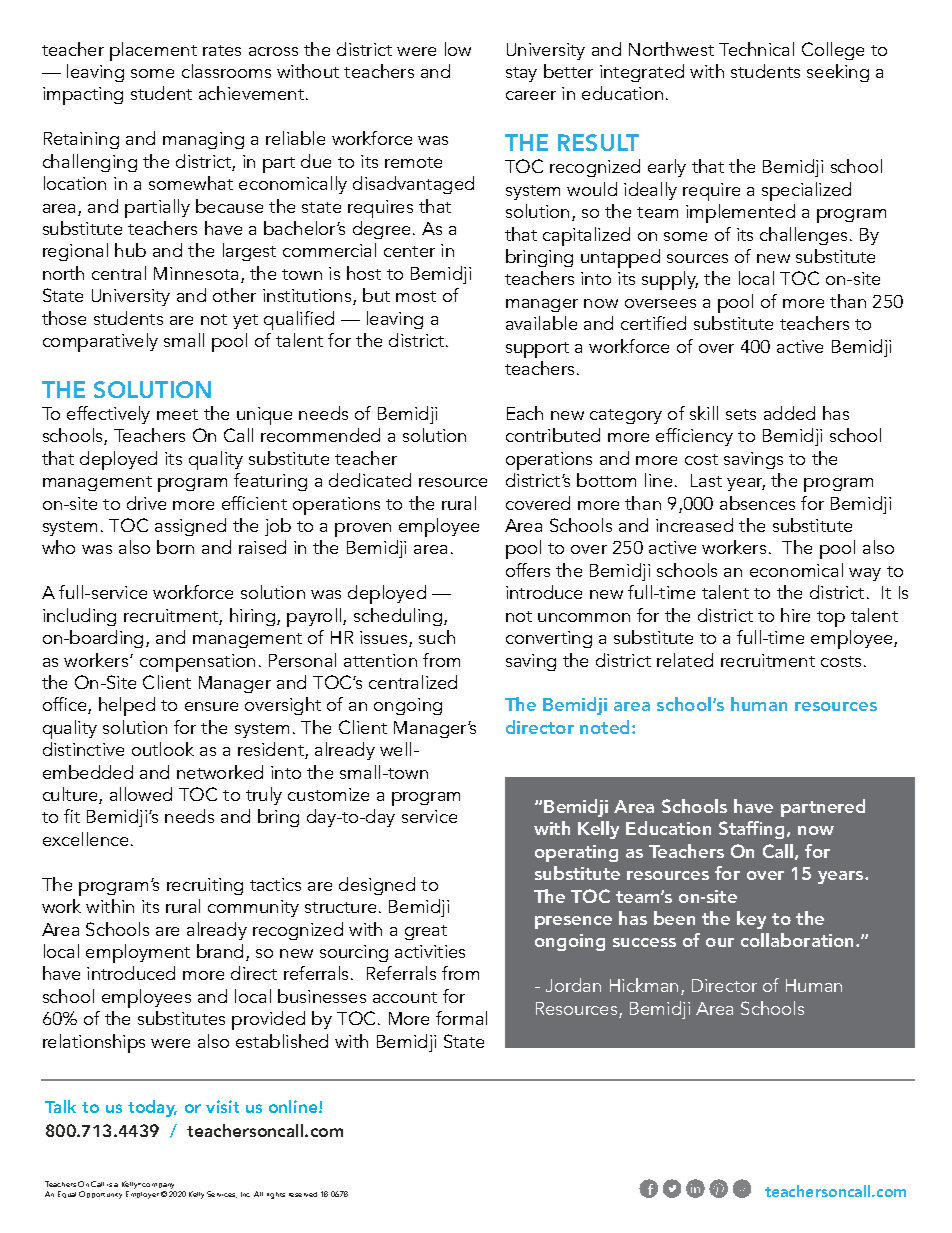  Describe the element at coordinates (521, 74) in the document. I see `stay` at that location.
